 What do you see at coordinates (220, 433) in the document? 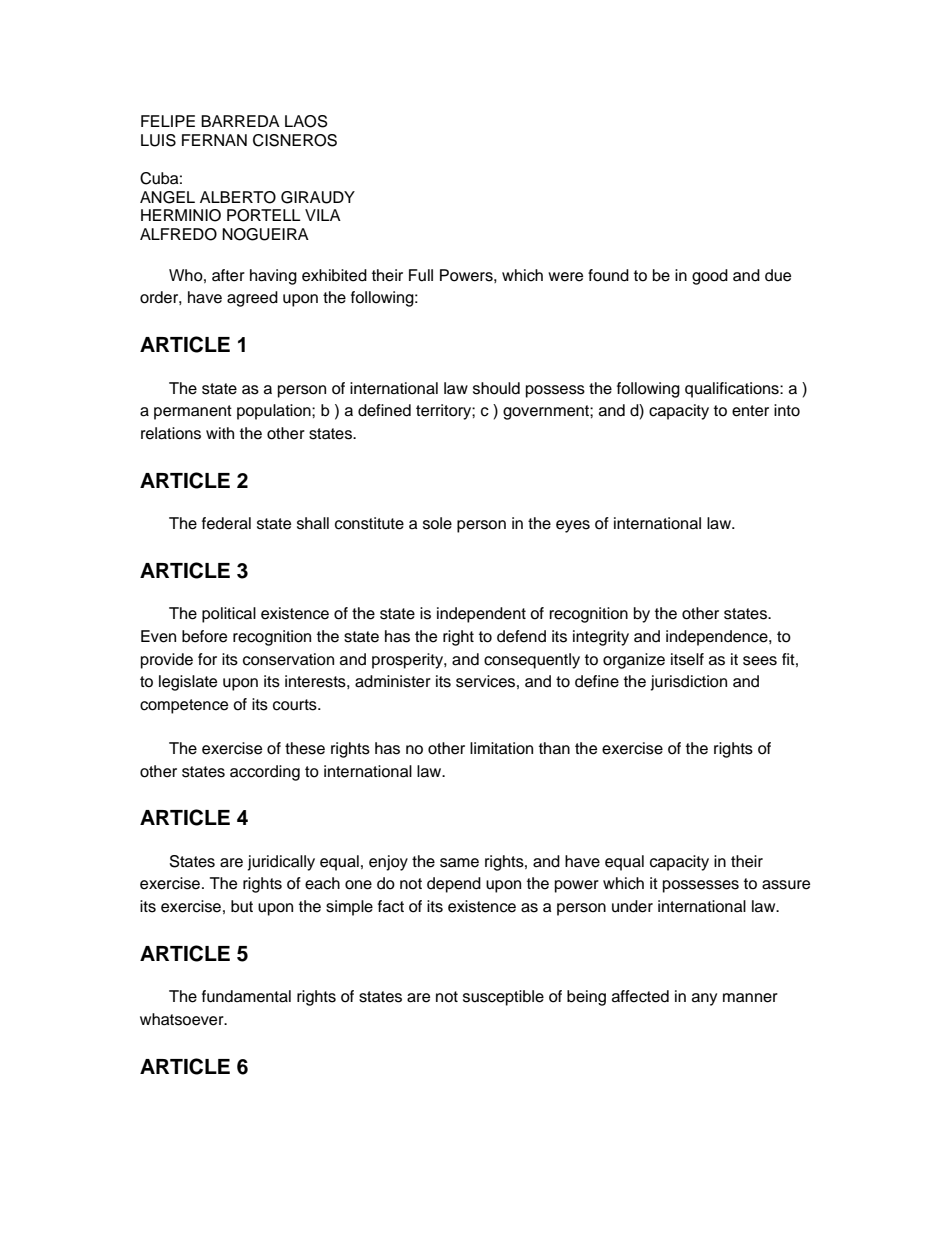
I see `with` at bounding box center [220, 433].
